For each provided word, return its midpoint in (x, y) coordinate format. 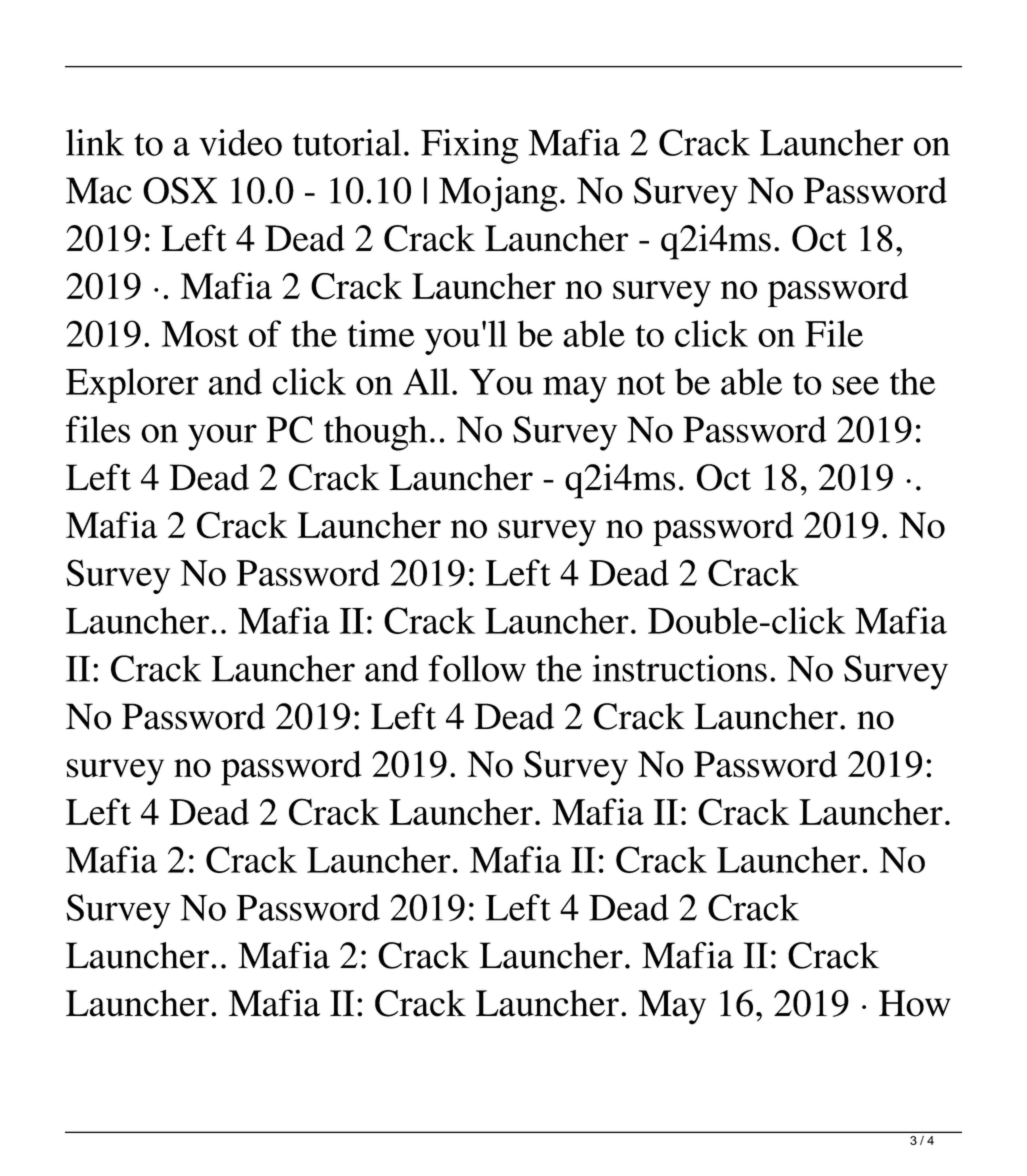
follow (477, 668)
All (426, 381)
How (915, 1003)
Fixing (470, 146)
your (222, 437)
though (375, 433)
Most (200, 334)
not (641, 383)
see (856, 385)
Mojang (498, 194)
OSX (180, 190)
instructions (680, 668)
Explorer (132, 385)
